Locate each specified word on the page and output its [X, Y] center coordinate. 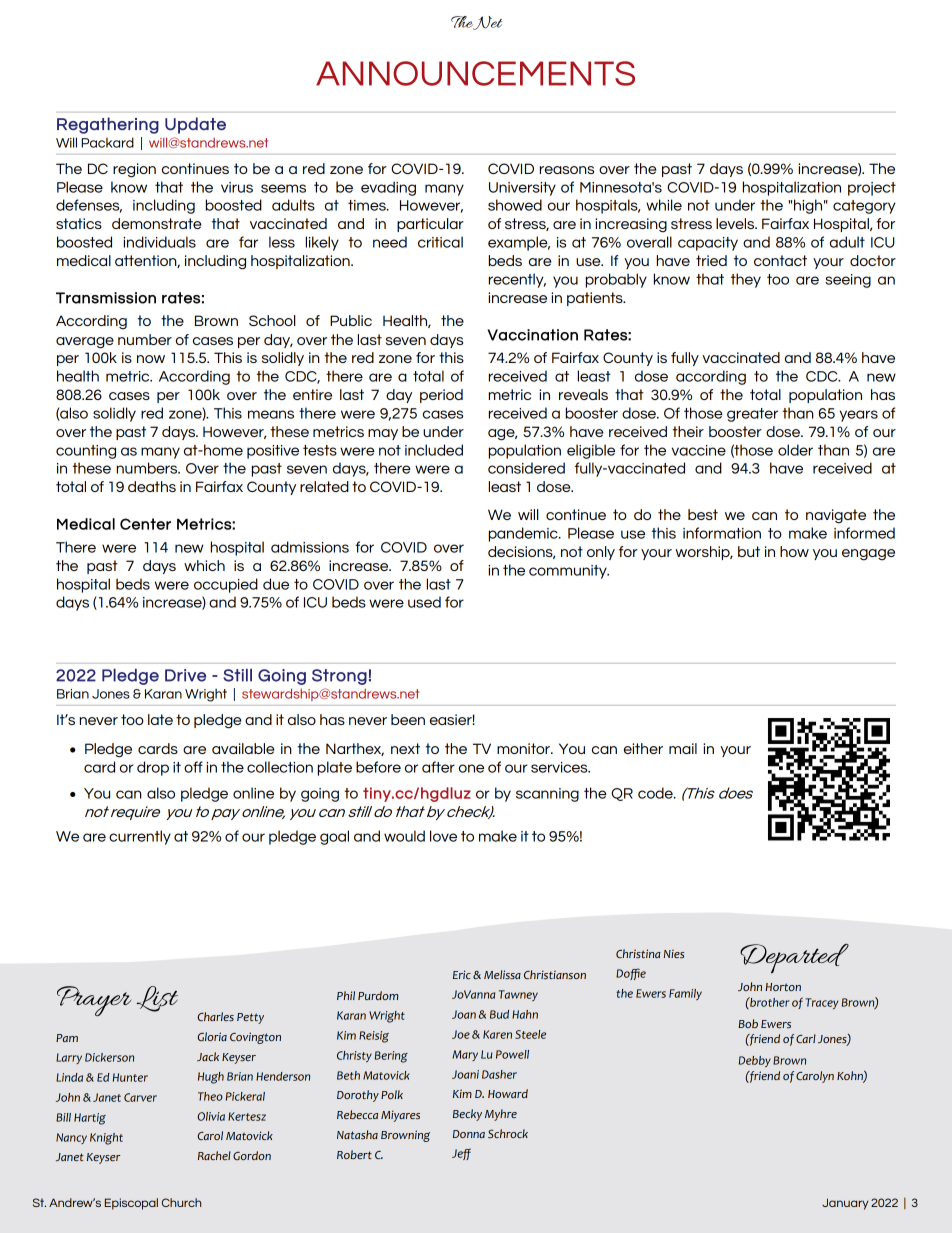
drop [153, 768]
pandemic [524, 534]
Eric [462, 974]
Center [145, 524]
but [749, 551]
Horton [783, 987]
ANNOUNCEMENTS [475, 73]
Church [181, 1202]
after [438, 767]
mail [683, 748]
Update [195, 125]
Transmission [106, 298]
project [872, 189]
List [157, 999]
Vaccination [533, 335]
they [746, 280]
